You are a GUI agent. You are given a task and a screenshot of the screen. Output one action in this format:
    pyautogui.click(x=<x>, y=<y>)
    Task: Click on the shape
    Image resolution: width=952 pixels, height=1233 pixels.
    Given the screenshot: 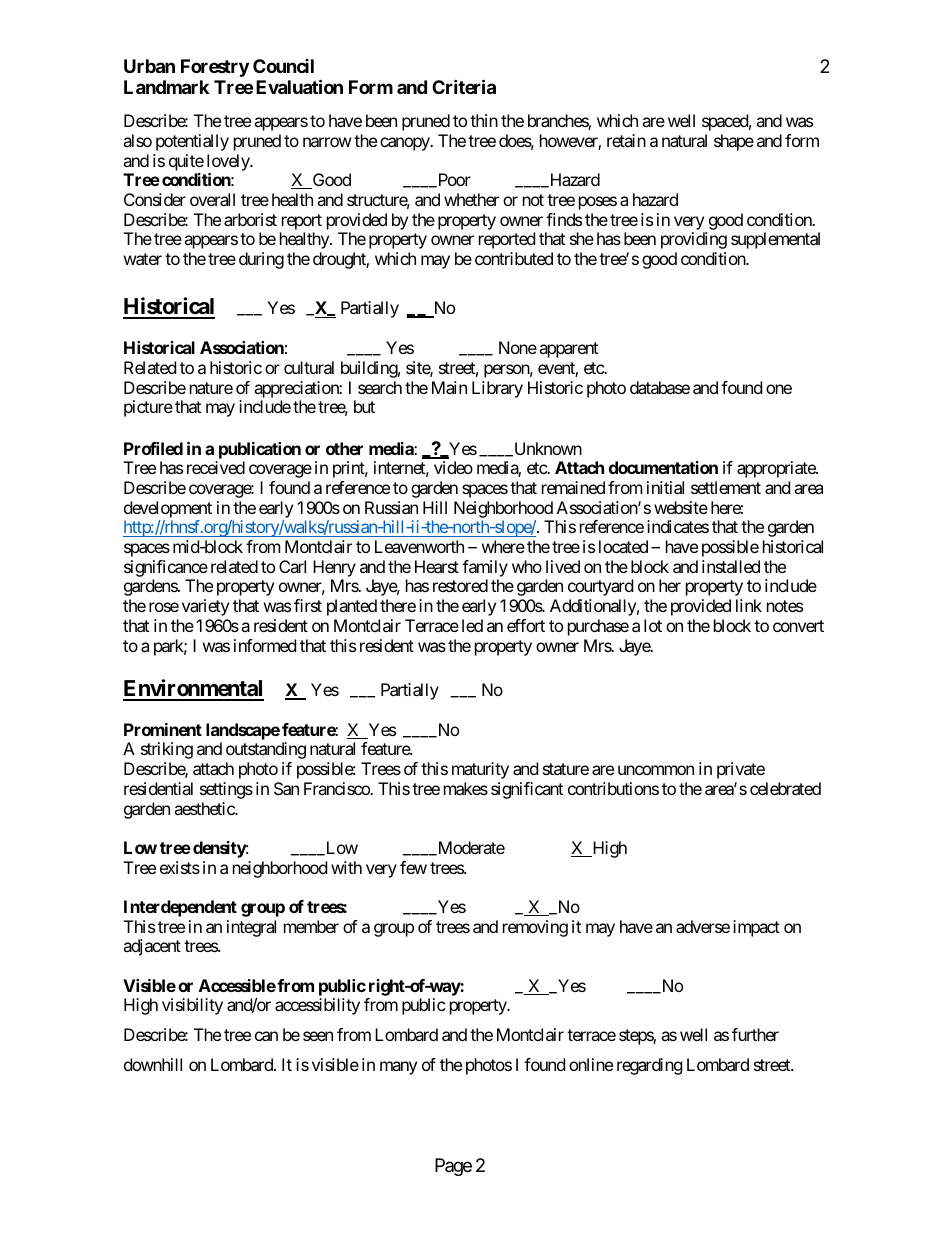 What is the action you would take?
    pyautogui.click(x=734, y=142)
